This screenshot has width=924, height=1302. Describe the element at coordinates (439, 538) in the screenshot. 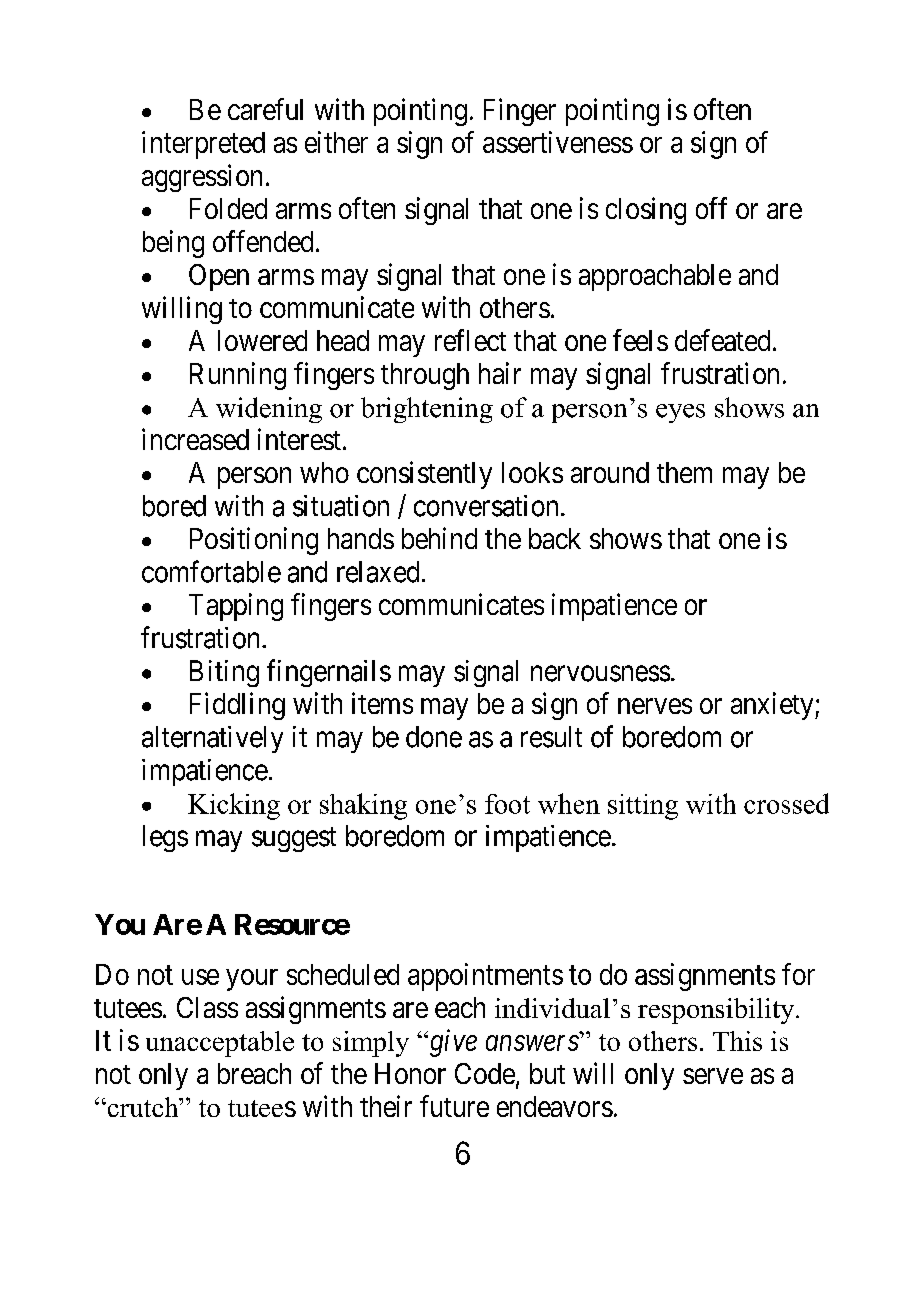

I see `behind` at that location.
